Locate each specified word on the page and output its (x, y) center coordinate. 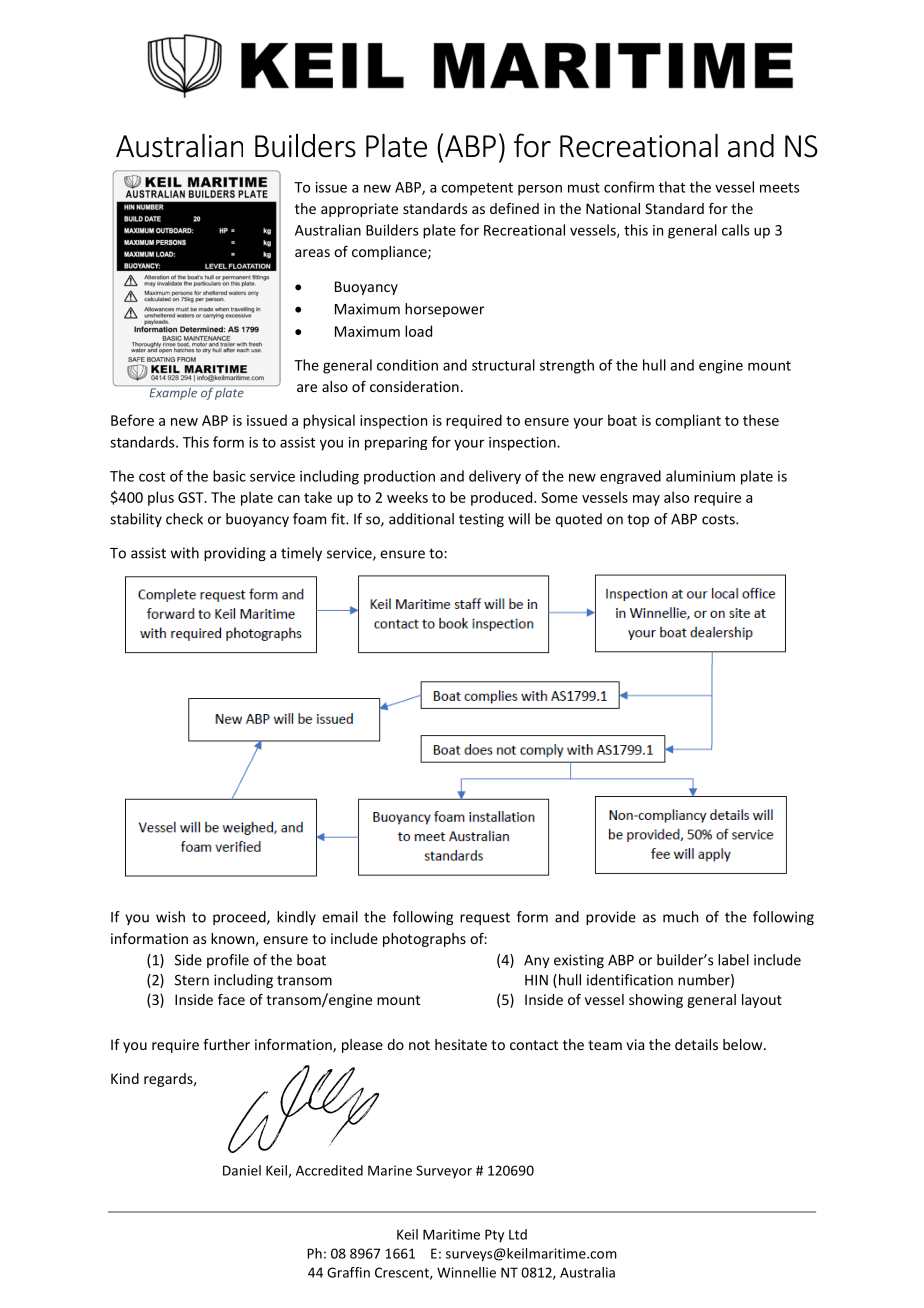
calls (736, 230)
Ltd (518, 1234)
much (680, 917)
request (485, 918)
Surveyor (444, 1171)
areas (312, 253)
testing (481, 520)
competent (477, 189)
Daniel (242, 1170)
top (638, 520)
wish (170, 917)
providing (235, 554)
